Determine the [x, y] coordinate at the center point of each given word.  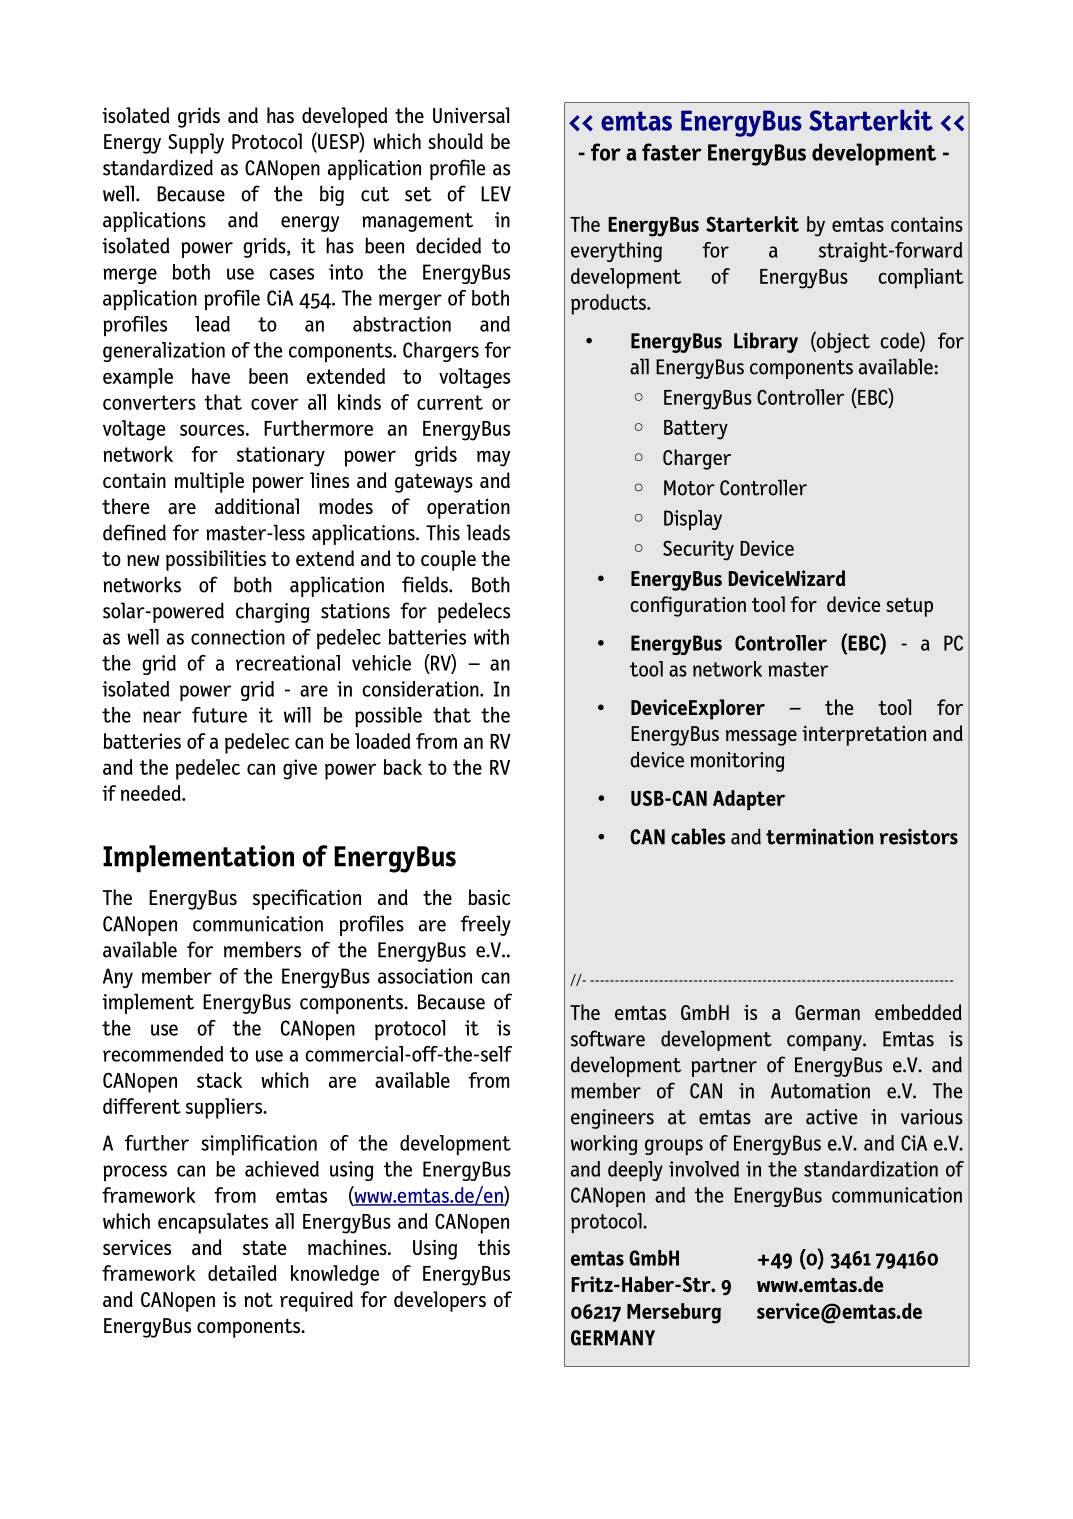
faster [672, 152]
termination [819, 836]
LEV [496, 194]
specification [307, 899]
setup [909, 607]
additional [257, 506]
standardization [871, 1169]
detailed [242, 1273]
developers [440, 1301]
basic [489, 897]
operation [468, 509]
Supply [196, 143]
